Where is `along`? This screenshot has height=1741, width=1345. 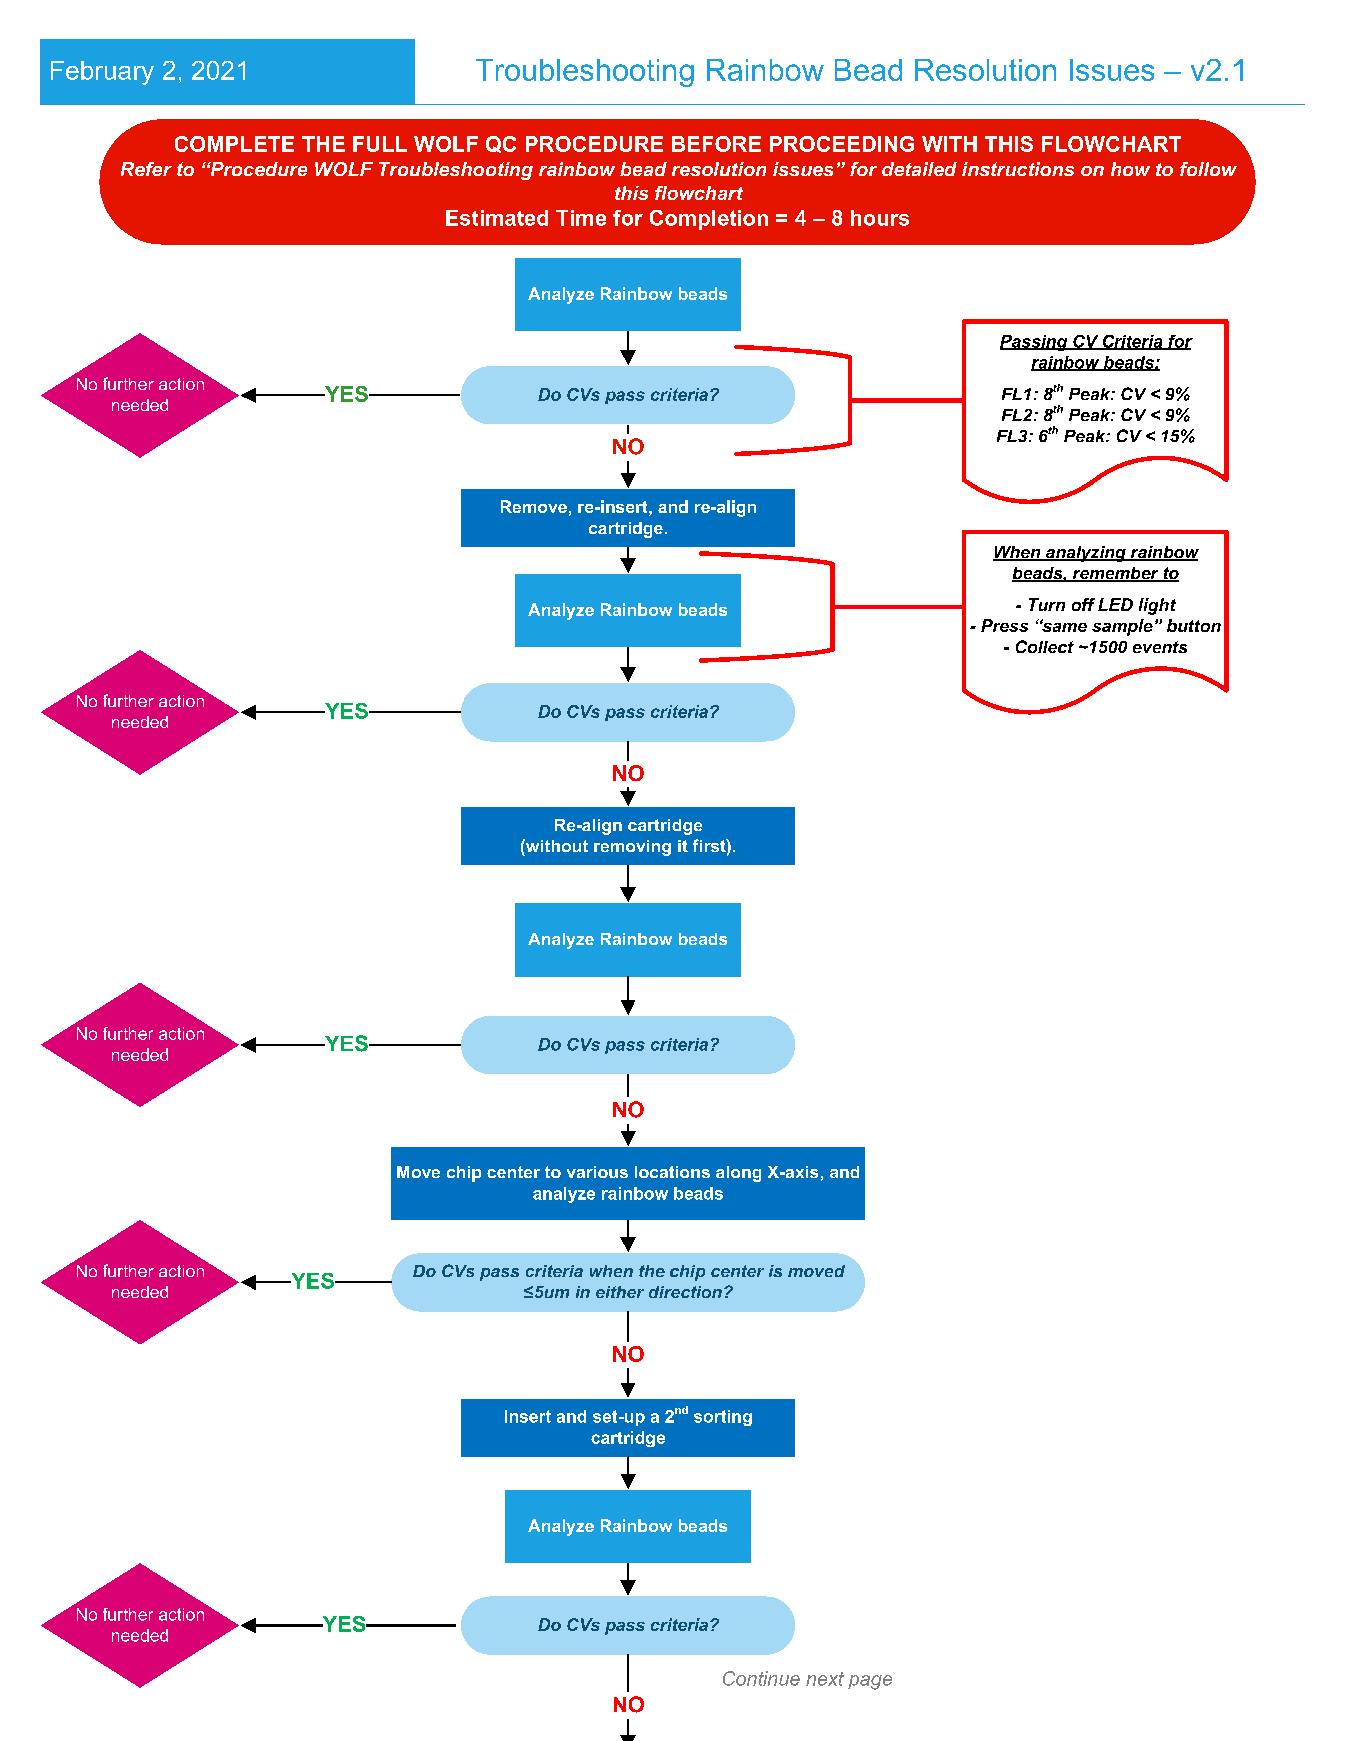
along is located at coordinates (738, 1174).
